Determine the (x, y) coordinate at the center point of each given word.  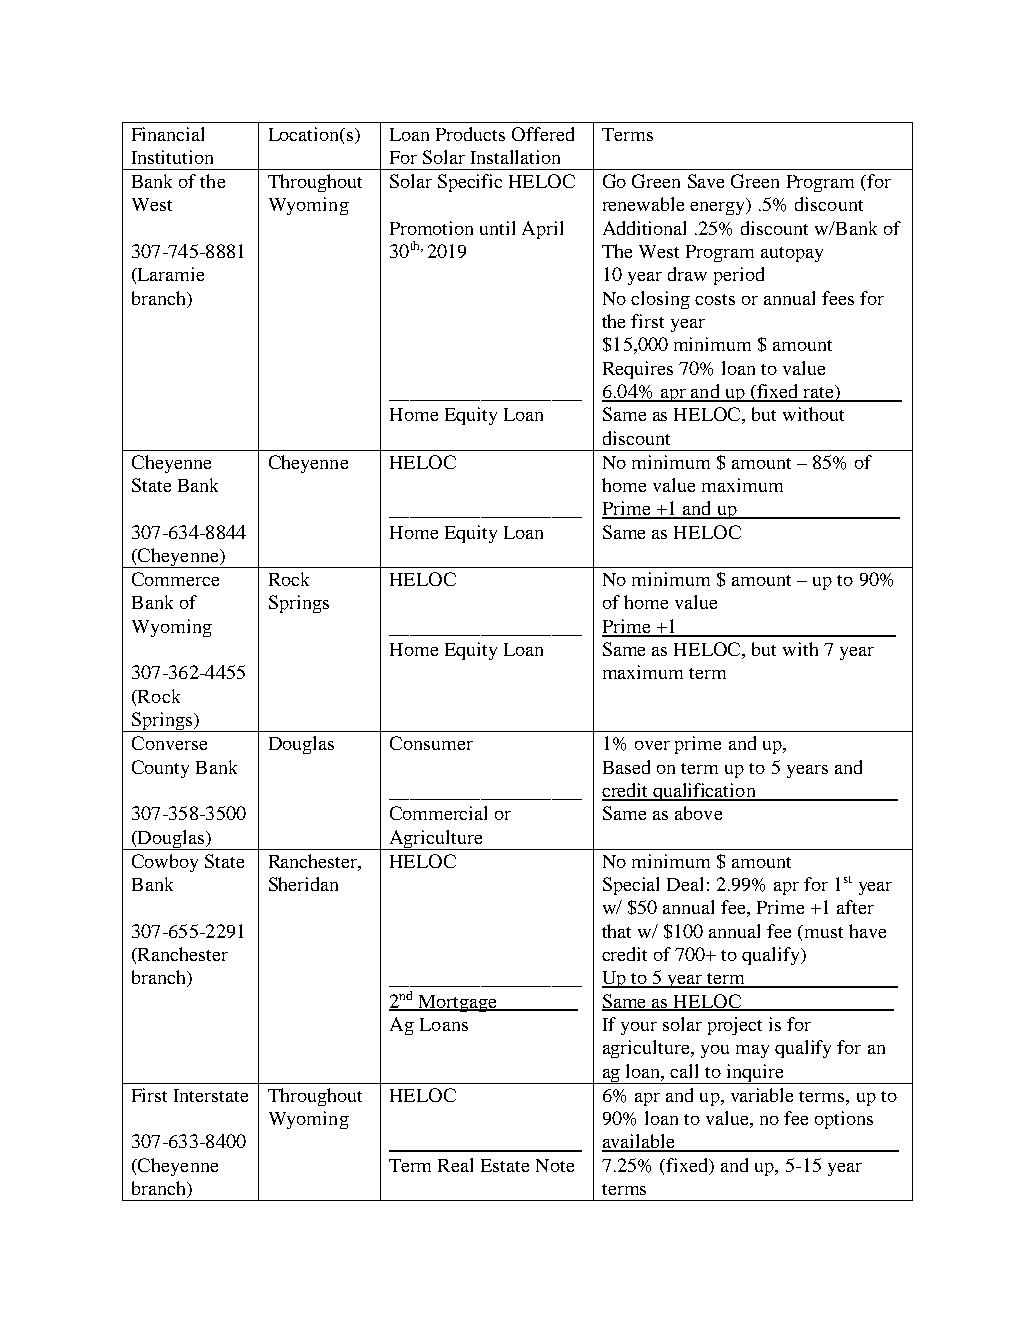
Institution (172, 157)
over (652, 745)
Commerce (175, 579)
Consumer (431, 743)
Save (706, 181)
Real (455, 1165)
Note (555, 1165)
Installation (515, 157)
